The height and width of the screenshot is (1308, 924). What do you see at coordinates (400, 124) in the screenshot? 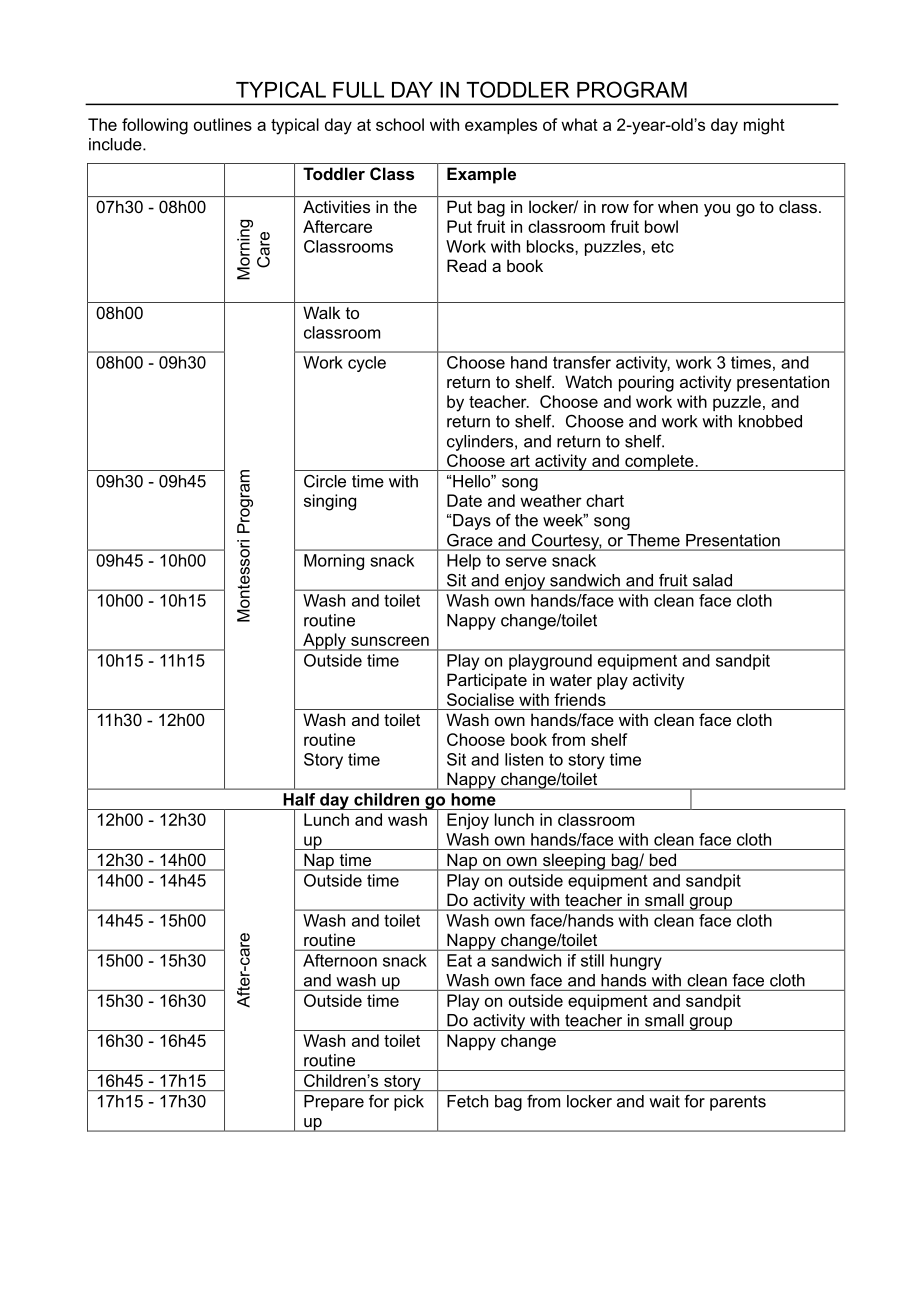
I see `school` at bounding box center [400, 124].
